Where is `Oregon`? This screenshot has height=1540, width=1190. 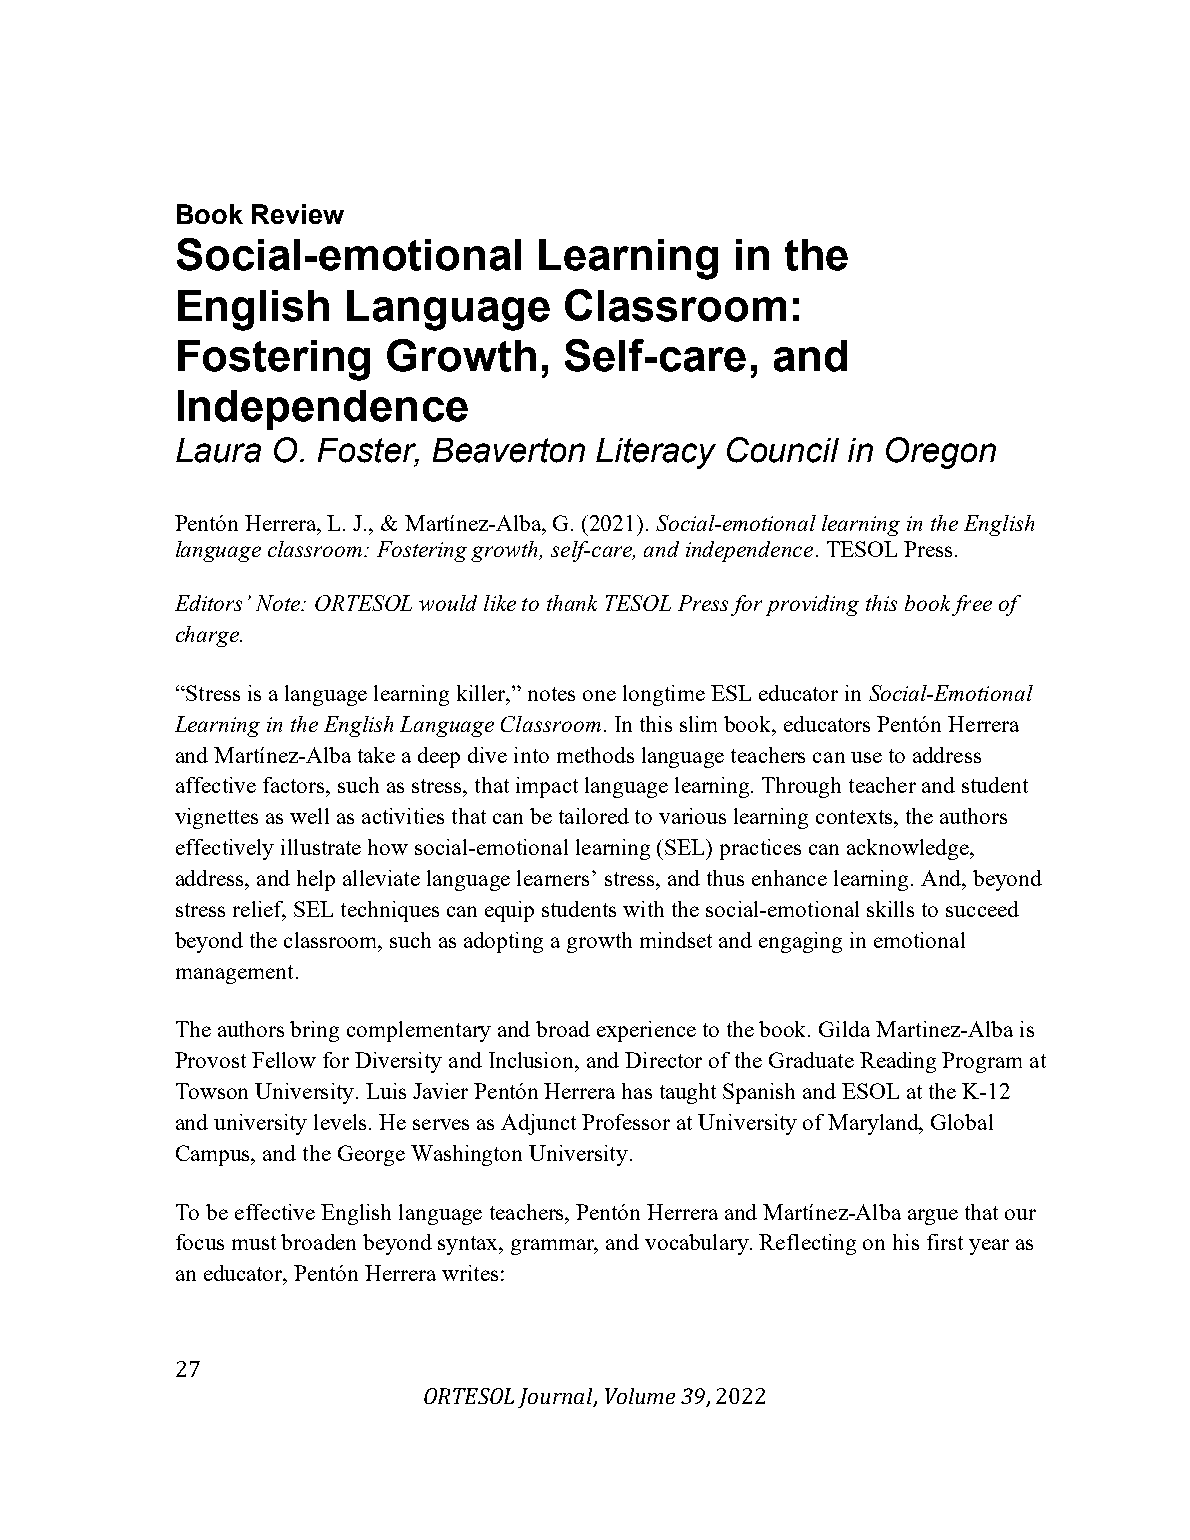 Oregon is located at coordinates (941, 453).
